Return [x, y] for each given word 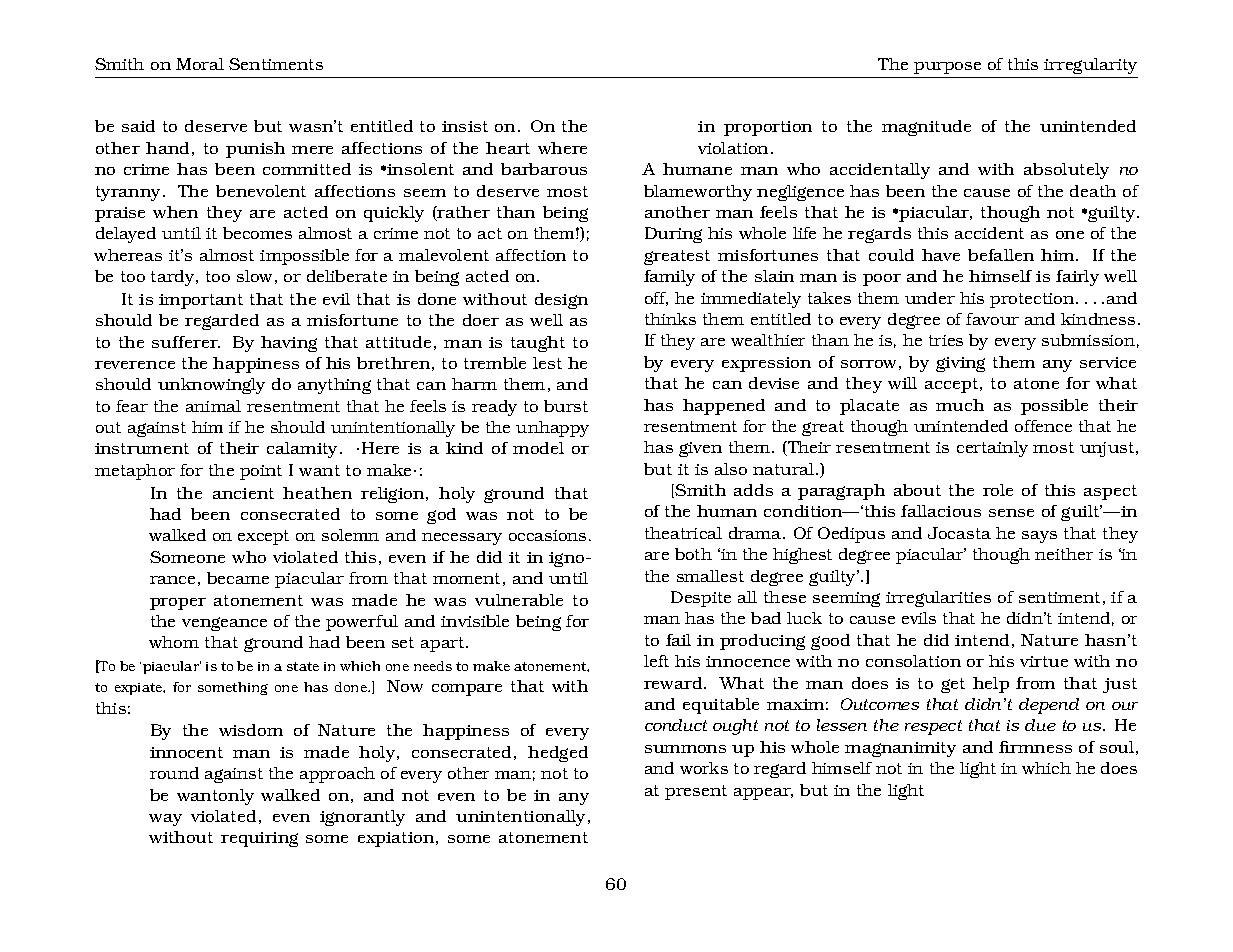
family [669, 278]
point [261, 472]
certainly [992, 449]
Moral [200, 64]
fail [678, 640]
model [538, 448]
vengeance [224, 624]
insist [465, 126]
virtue [1044, 661]
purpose [947, 68]
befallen [1001, 255]
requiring [259, 839]
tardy [174, 278]
